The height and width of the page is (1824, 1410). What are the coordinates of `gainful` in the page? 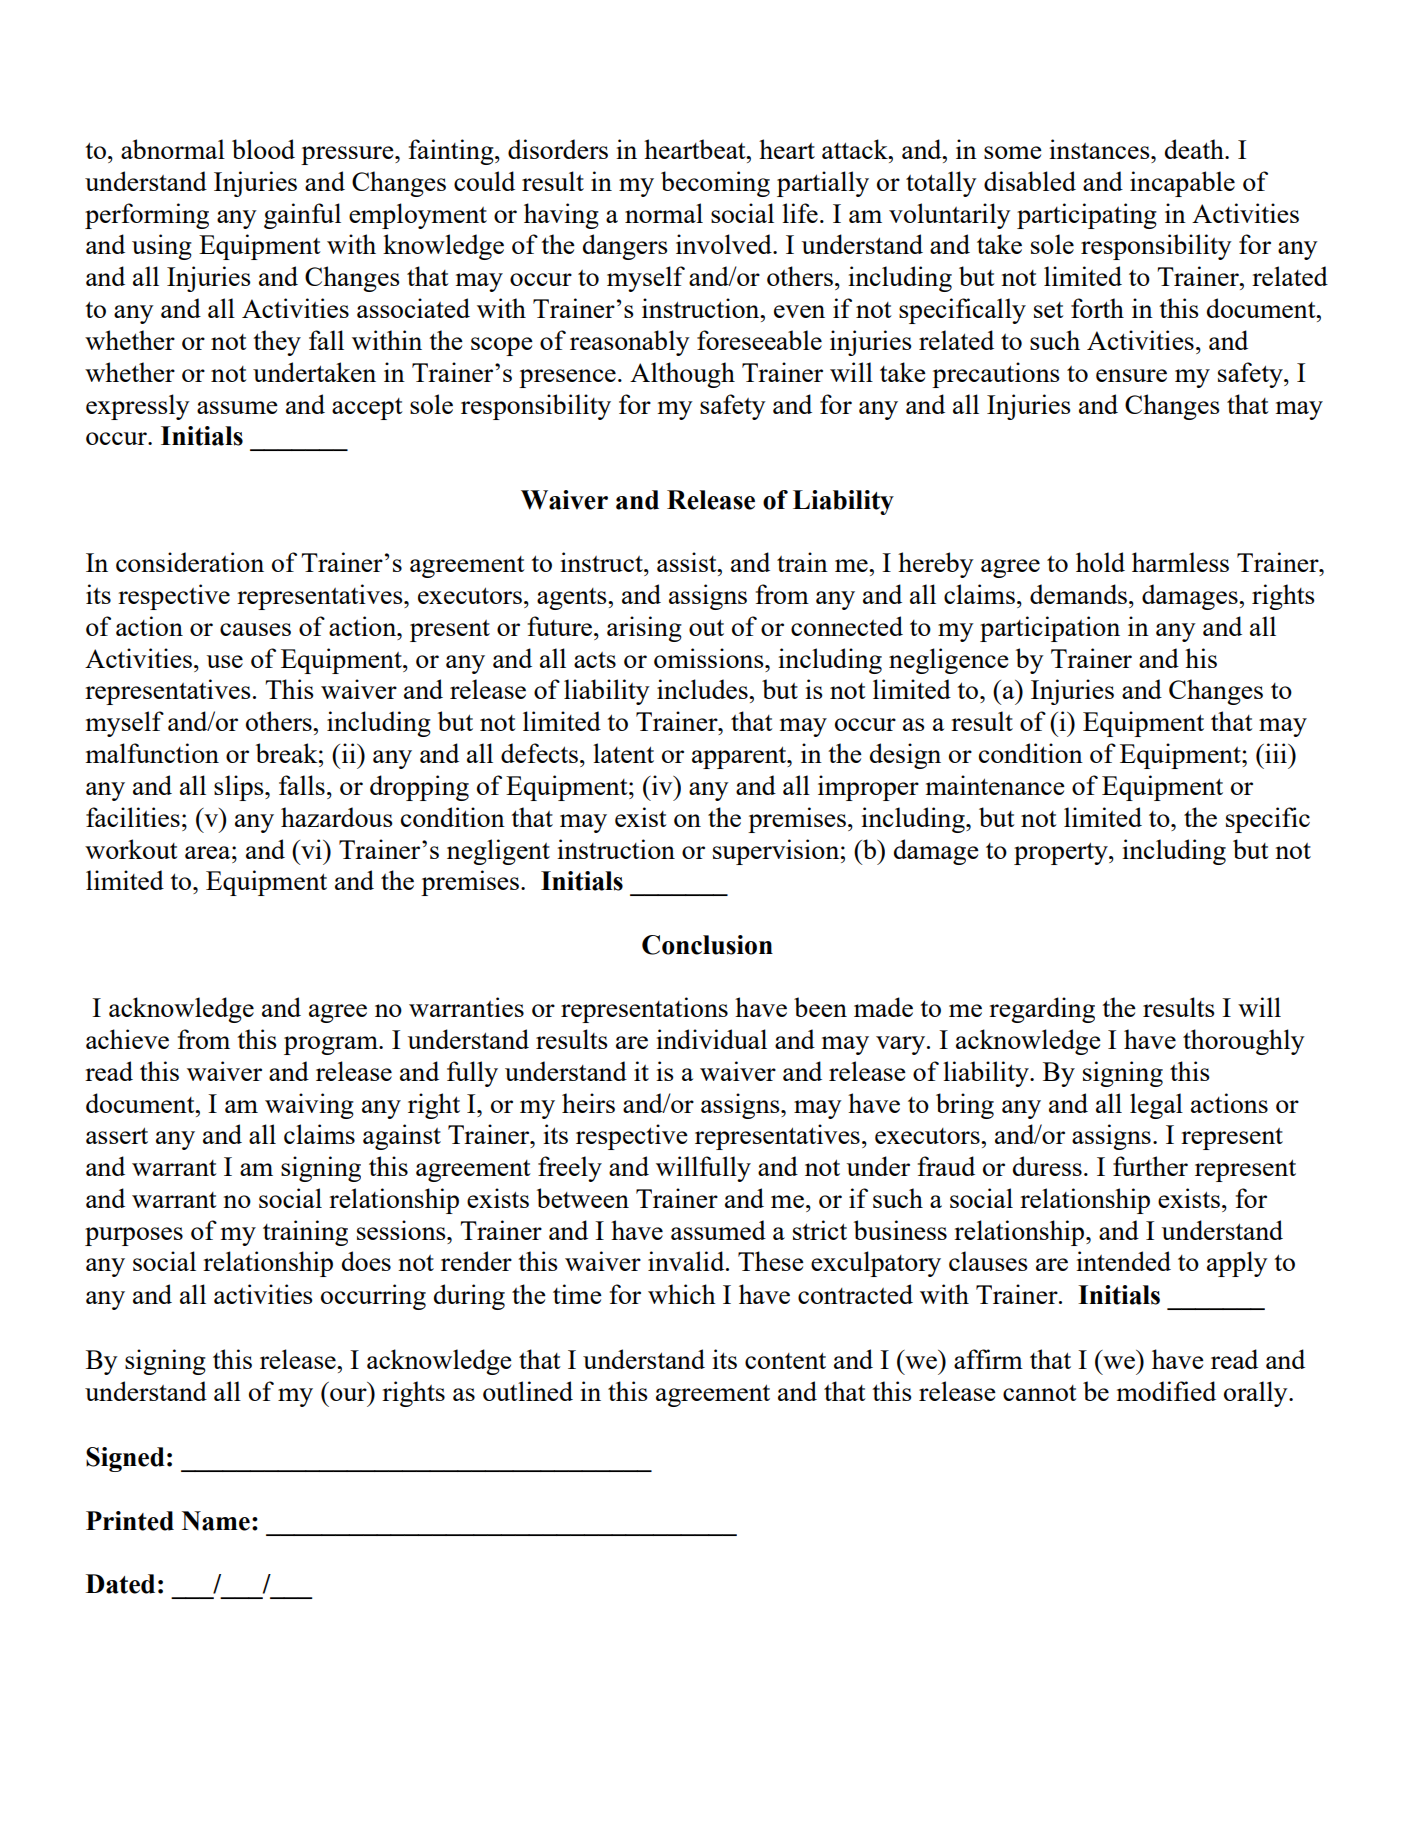 It's located at (302, 216).
